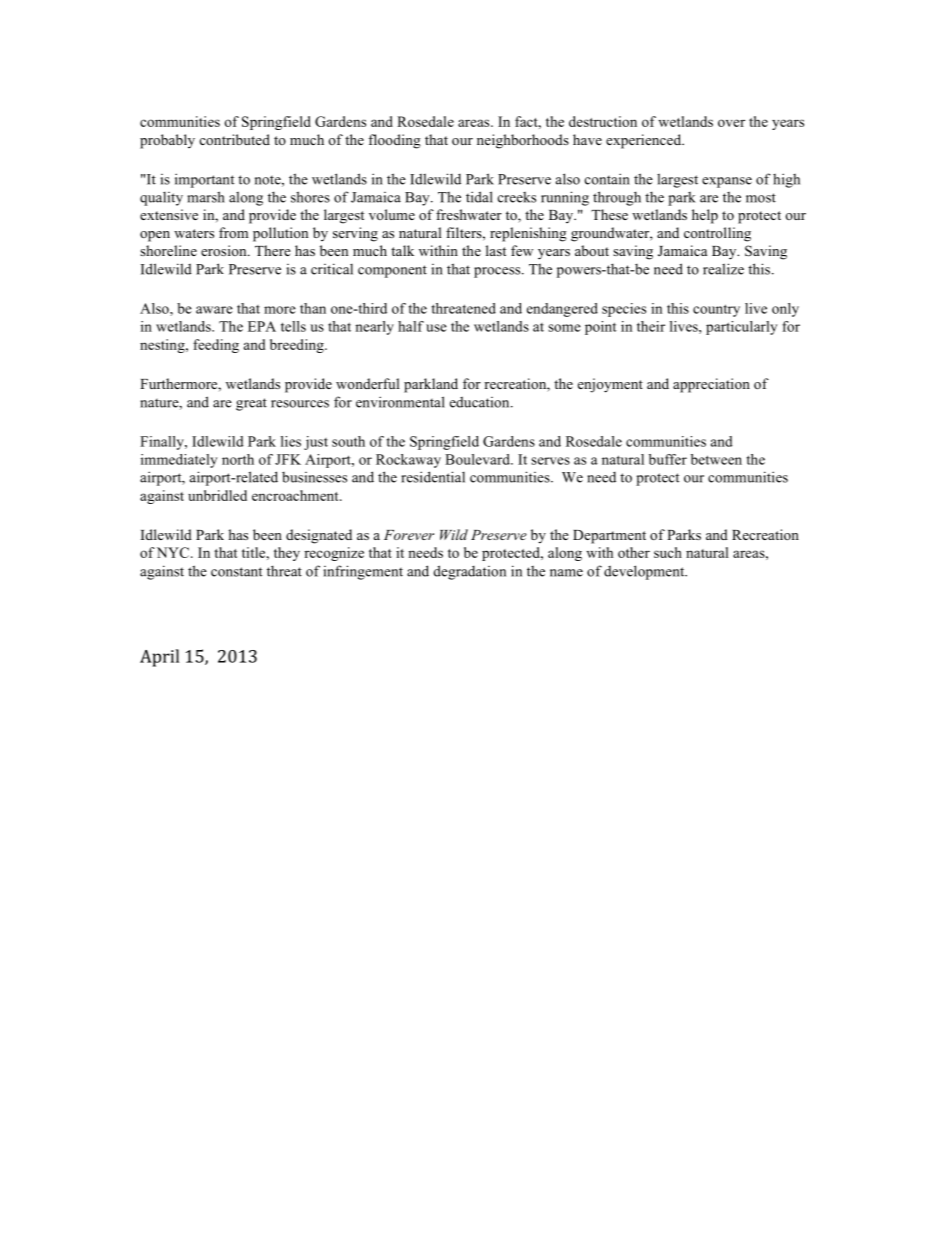 The image size is (952, 1233). Describe the element at coordinates (159, 658) in the screenshot. I see `April` at that location.
